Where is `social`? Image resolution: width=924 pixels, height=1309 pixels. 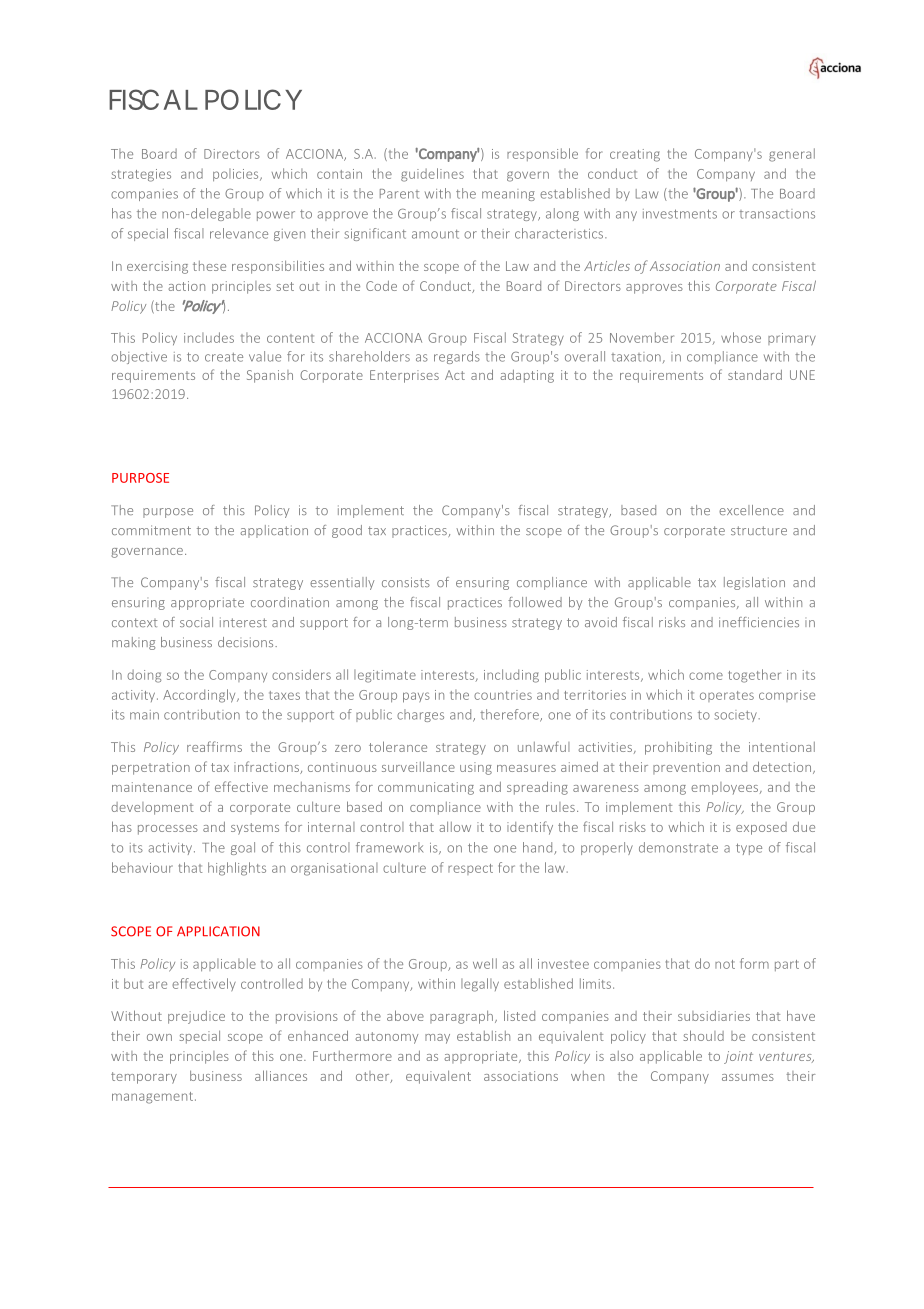
social is located at coordinates (196, 622).
